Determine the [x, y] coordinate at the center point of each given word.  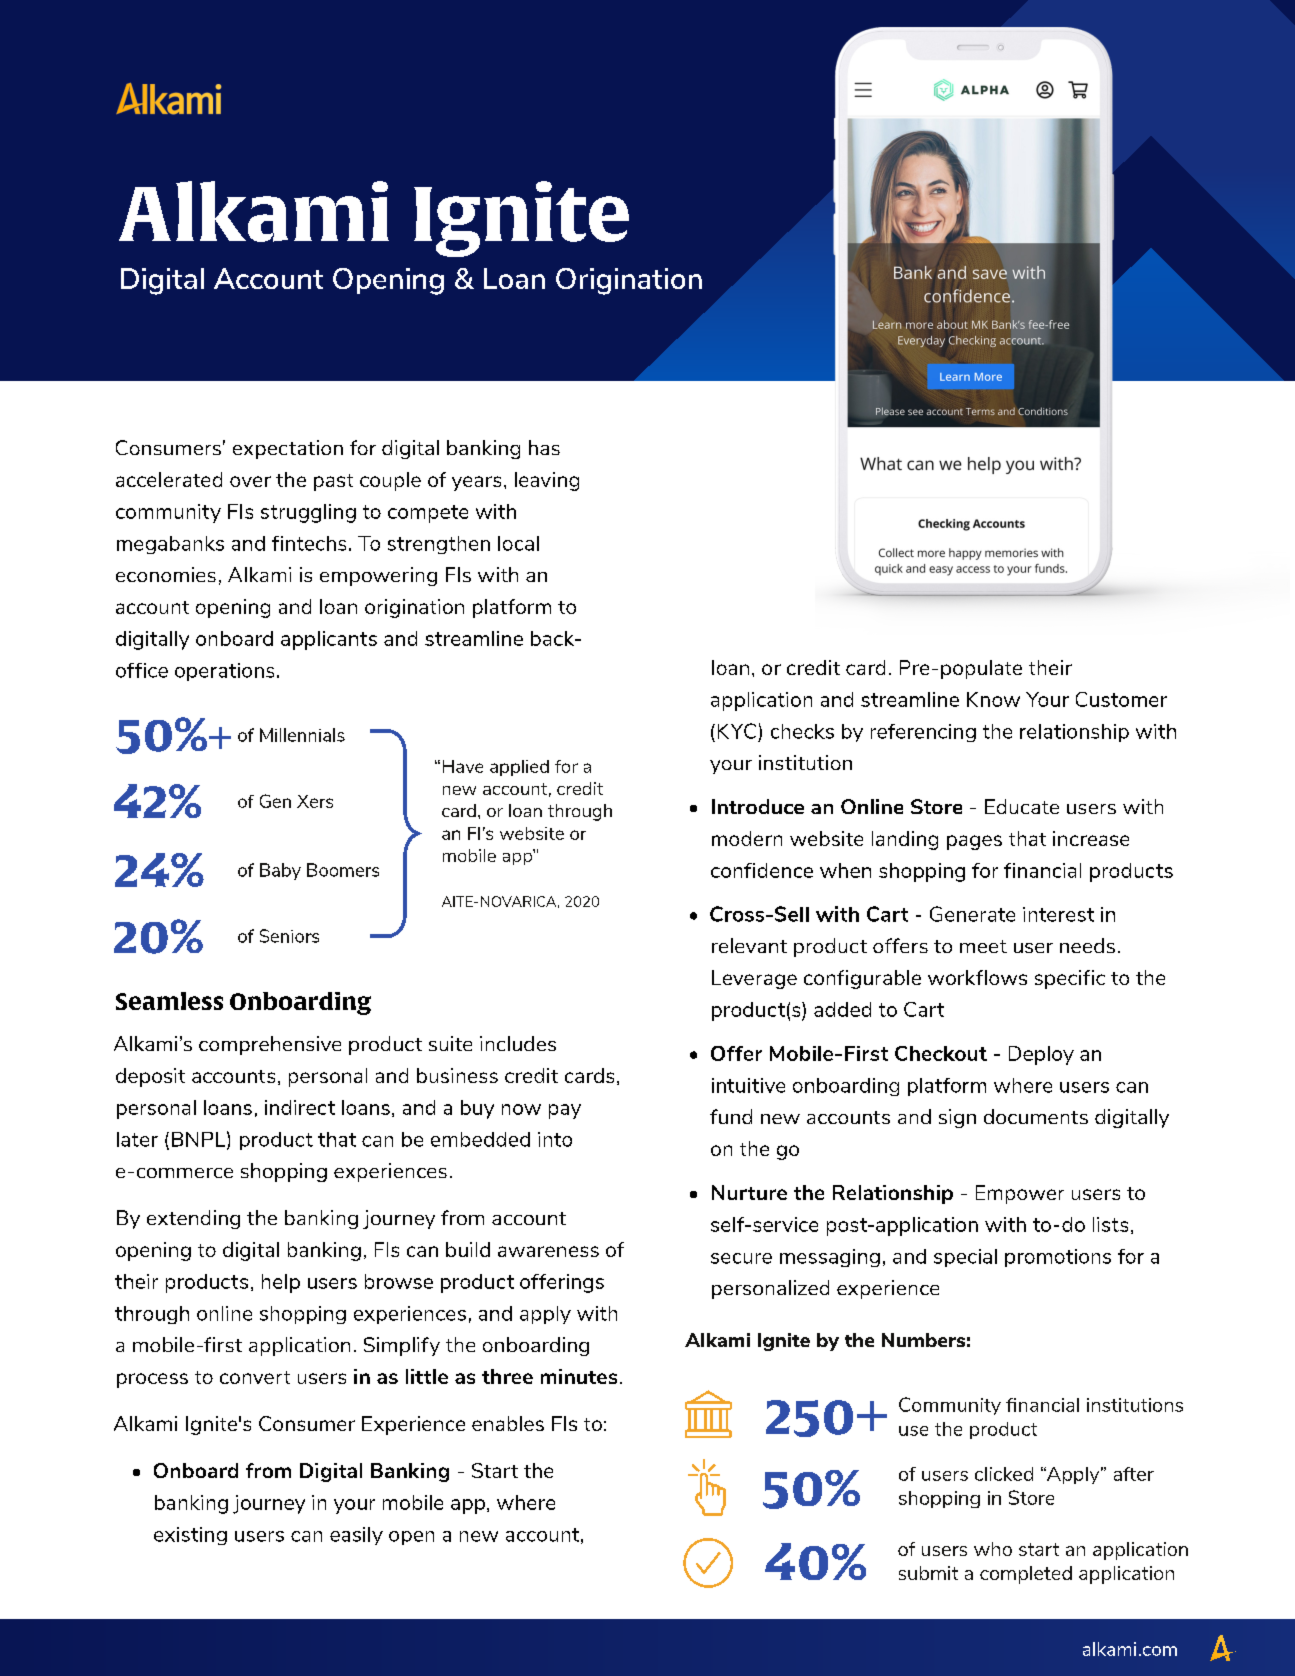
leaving [547, 481]
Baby [280, 871]
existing [190, 1536]
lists [1110, 1224]
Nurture [749, 1192]
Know [993, 699]
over [250, 481]
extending [193, 1219]
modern [747, 838]
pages [974, 842]
